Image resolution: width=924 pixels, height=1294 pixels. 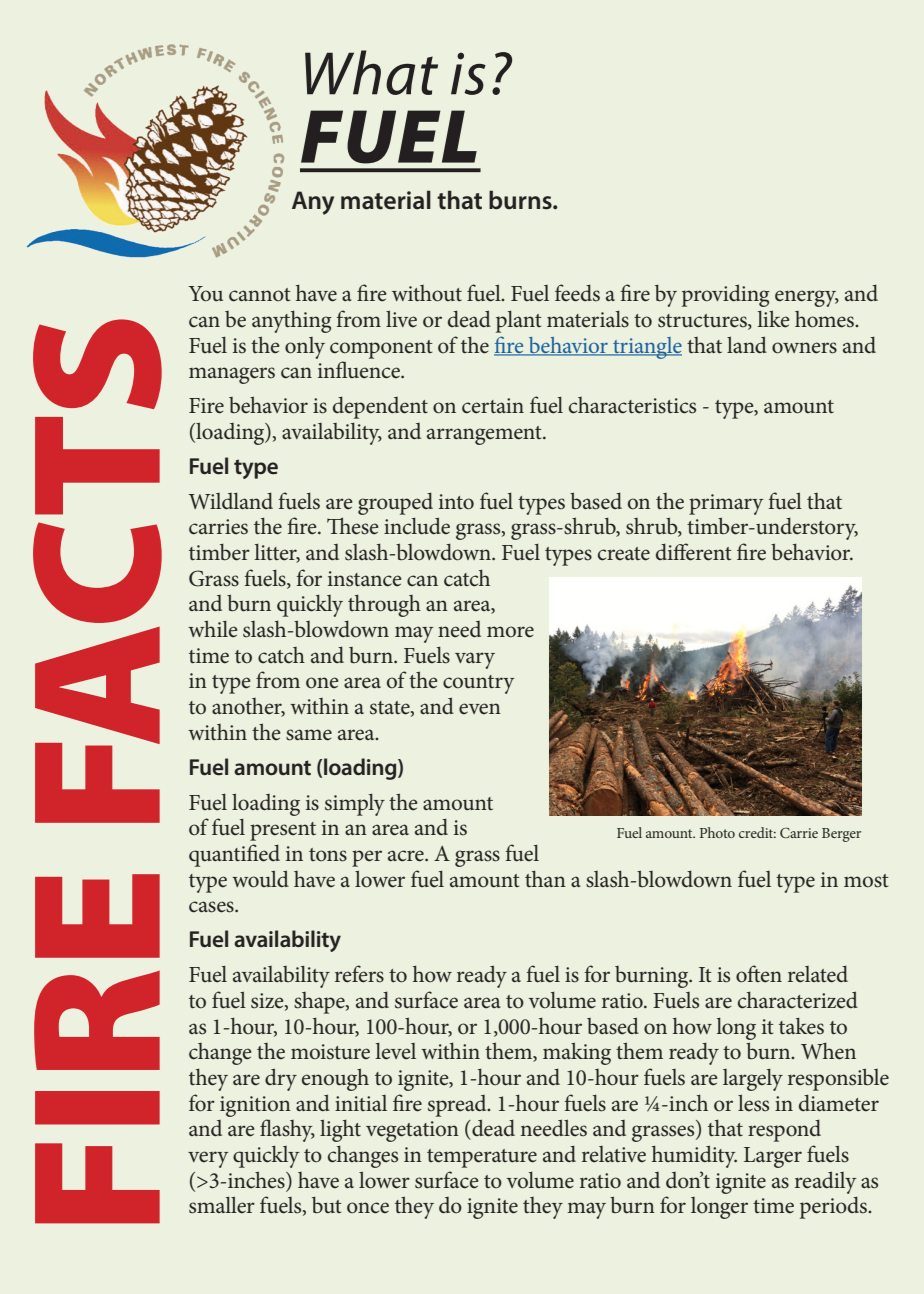 What do you see at coordinates (577, 293) in the screenshot?
I see `feeds` at bounding box center [577, 293].
